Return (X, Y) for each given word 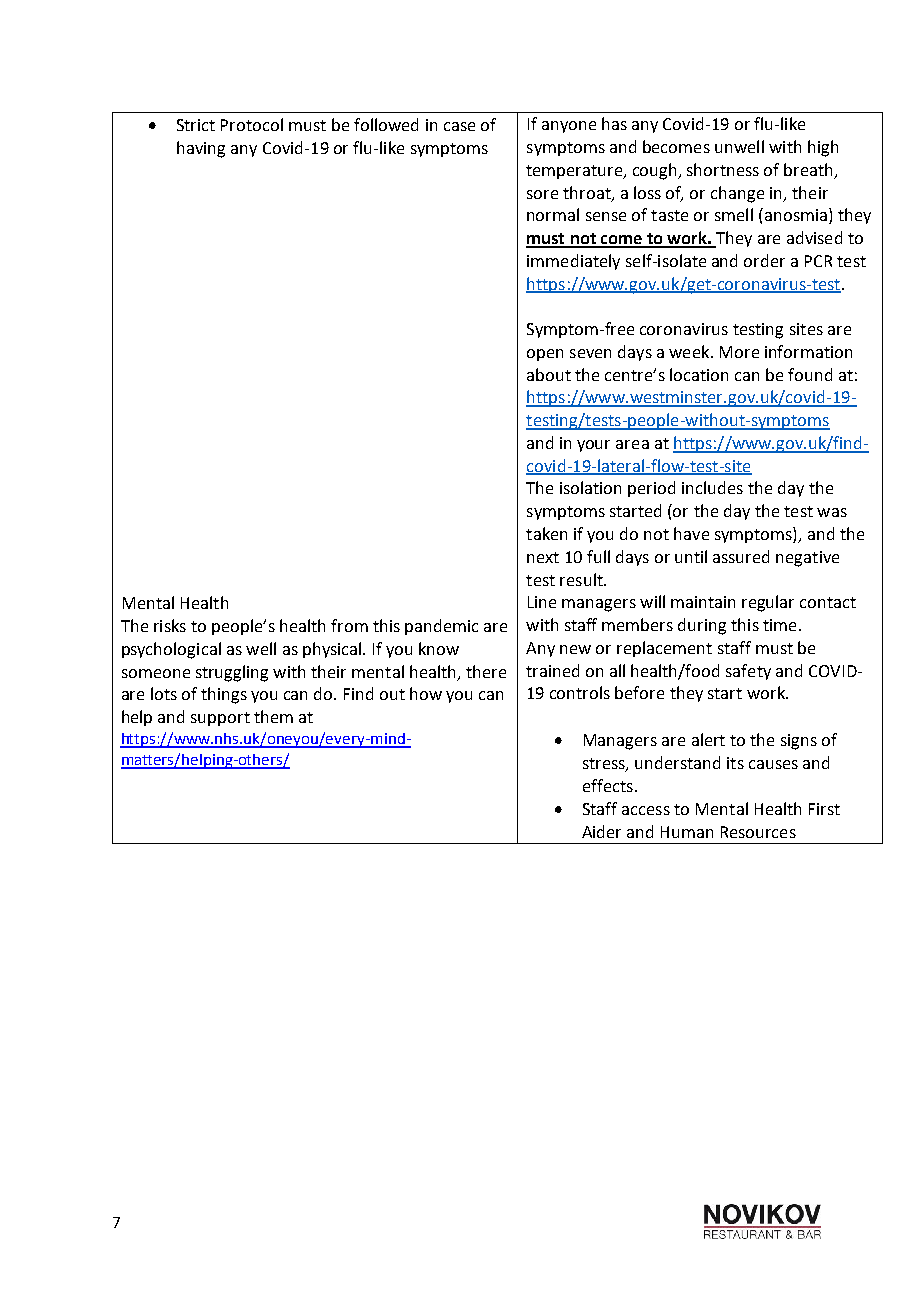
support (220, 719)
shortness (723, 169)
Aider (601, 831)
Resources (758, 832)
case (459, 126)
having (201, 149)
